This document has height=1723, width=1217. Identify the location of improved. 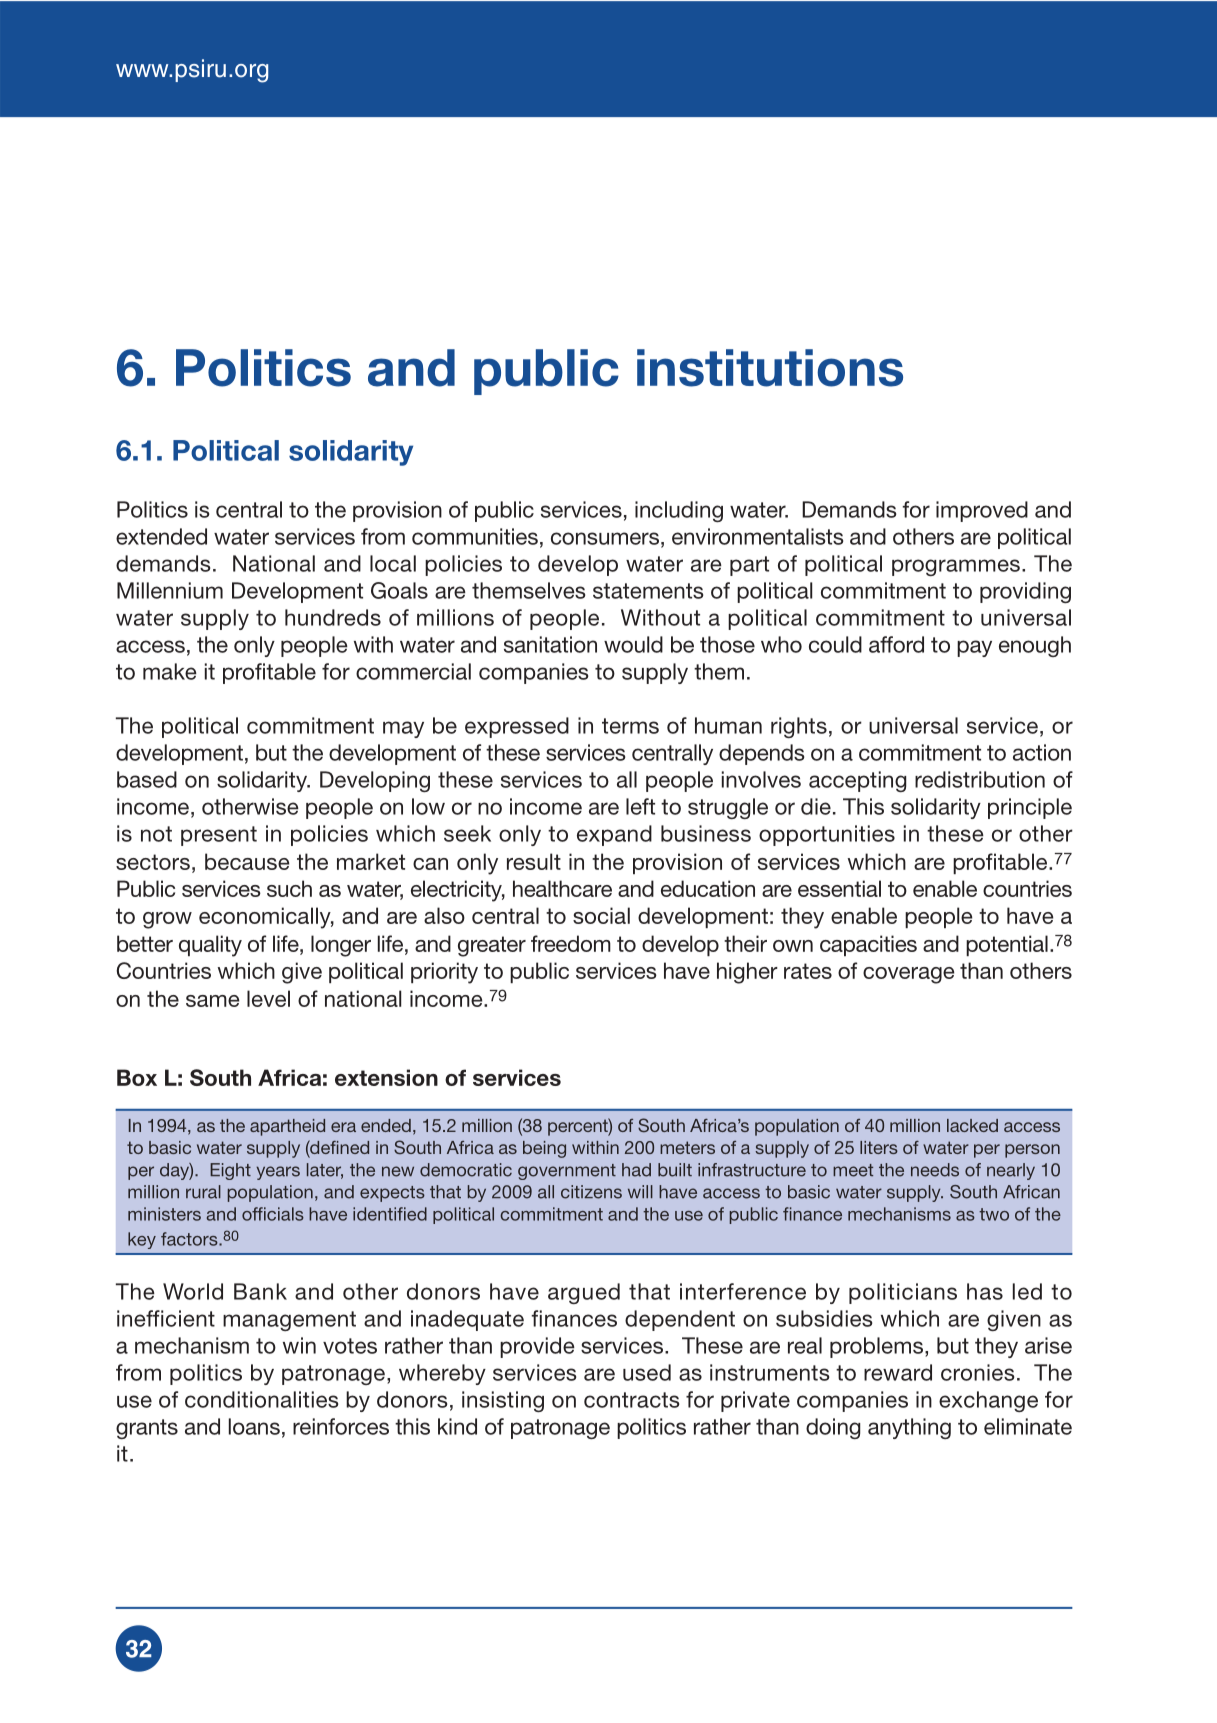
(982, 511).
